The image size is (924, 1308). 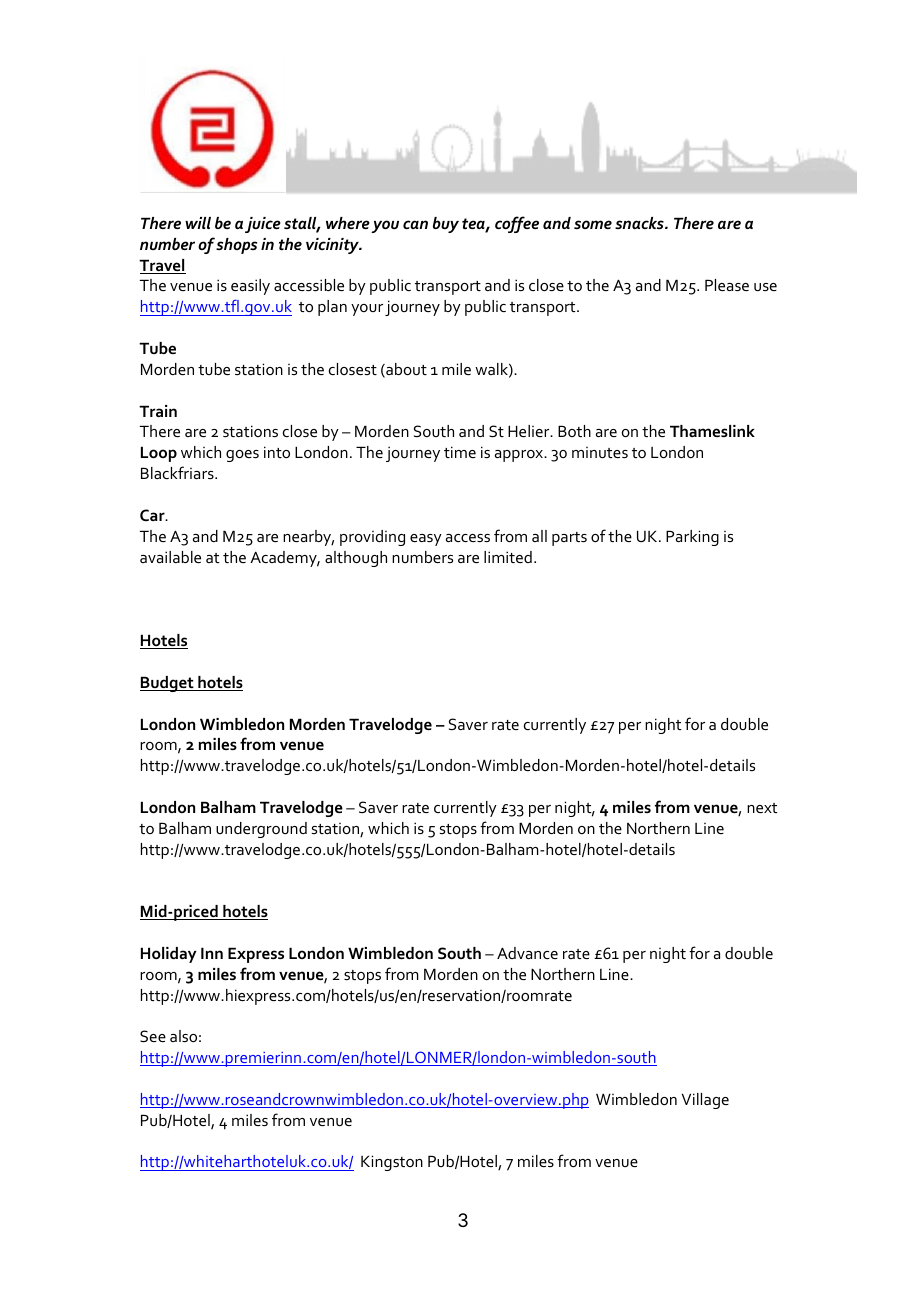 What do you see at coordinates (426, 540) in the image?
I see `easy` at bounding box center [426, 540].
